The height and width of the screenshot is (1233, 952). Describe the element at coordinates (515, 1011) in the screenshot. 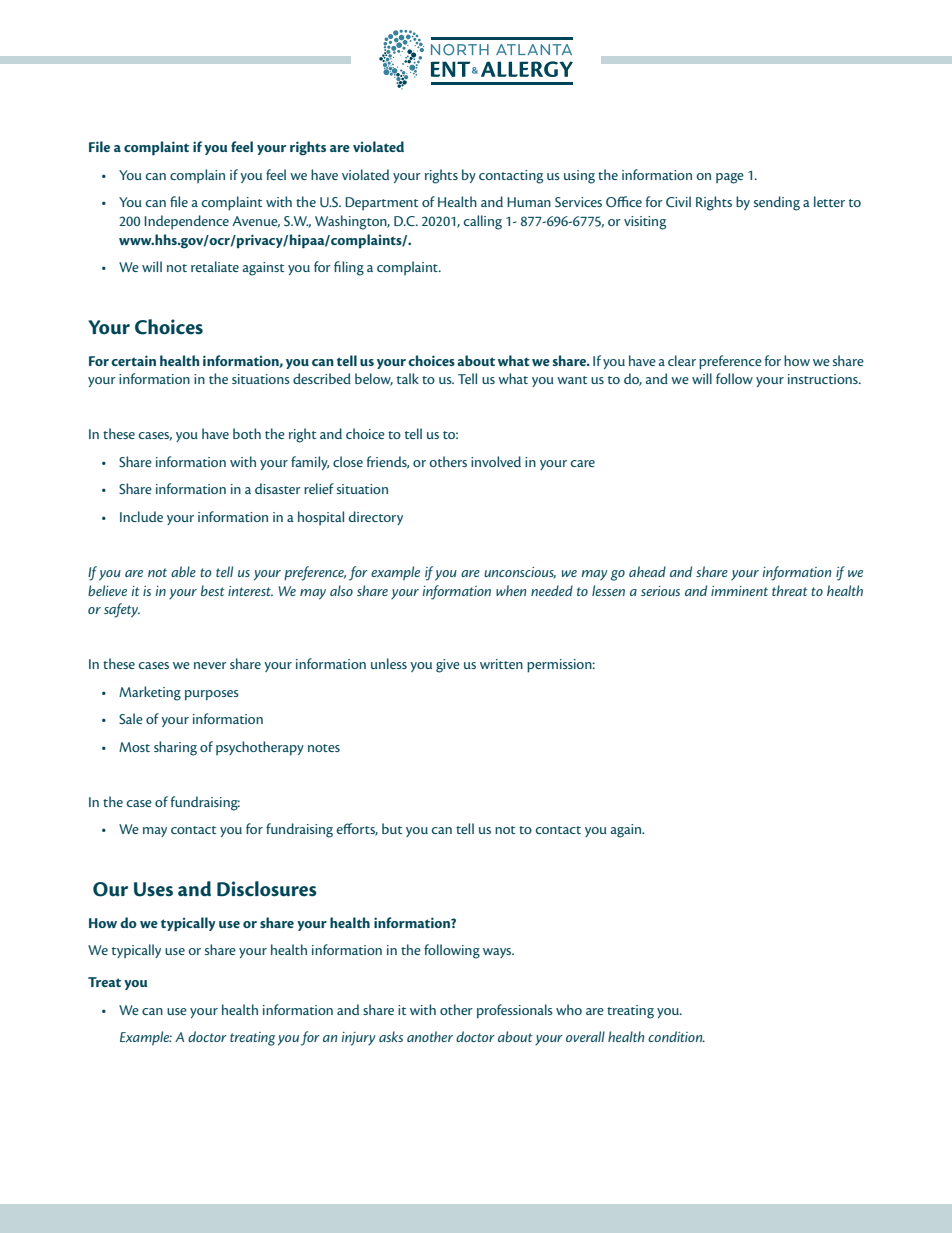

I see `professionals` at that location.
